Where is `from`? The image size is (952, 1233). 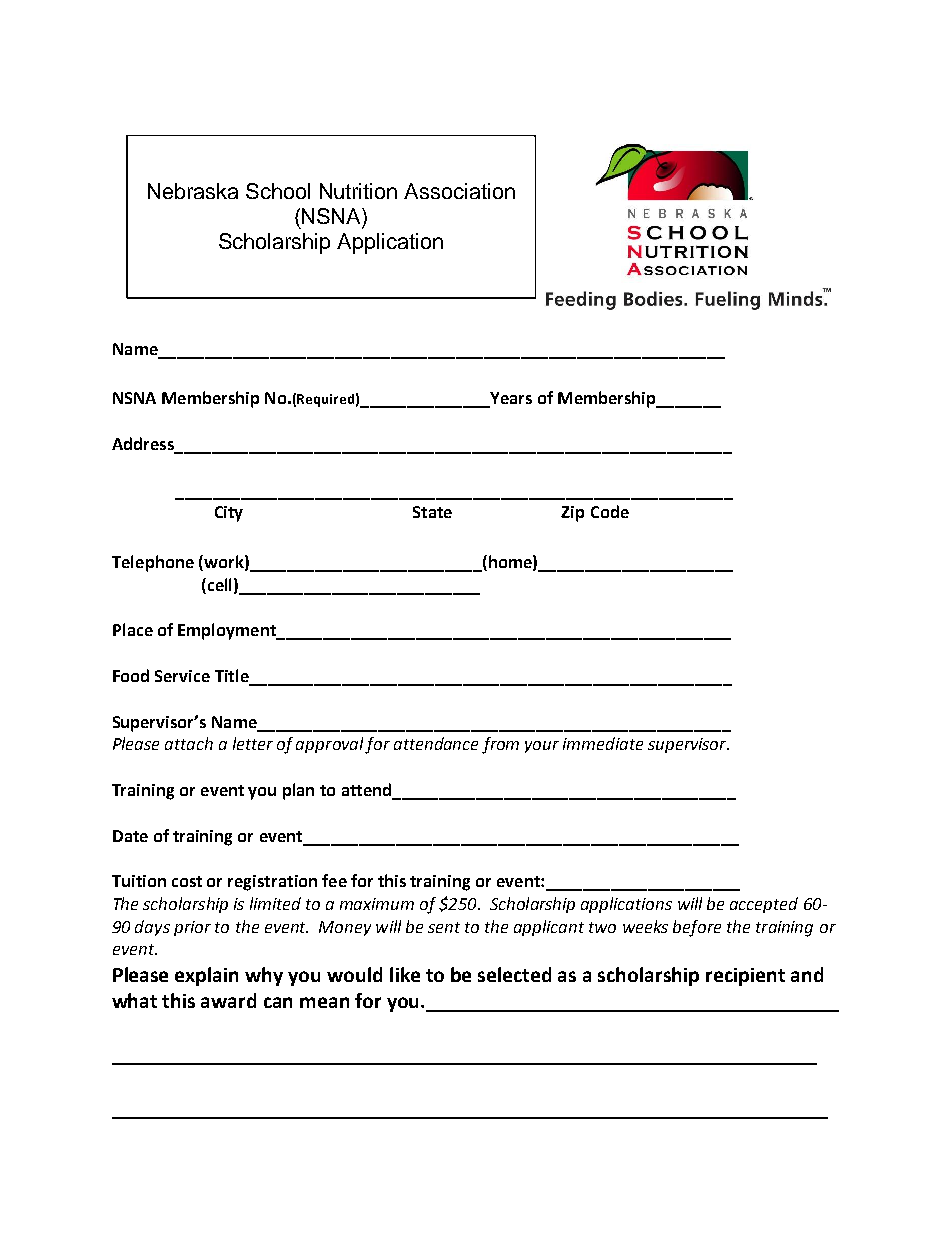
from is located at coordinates (500, 745).
